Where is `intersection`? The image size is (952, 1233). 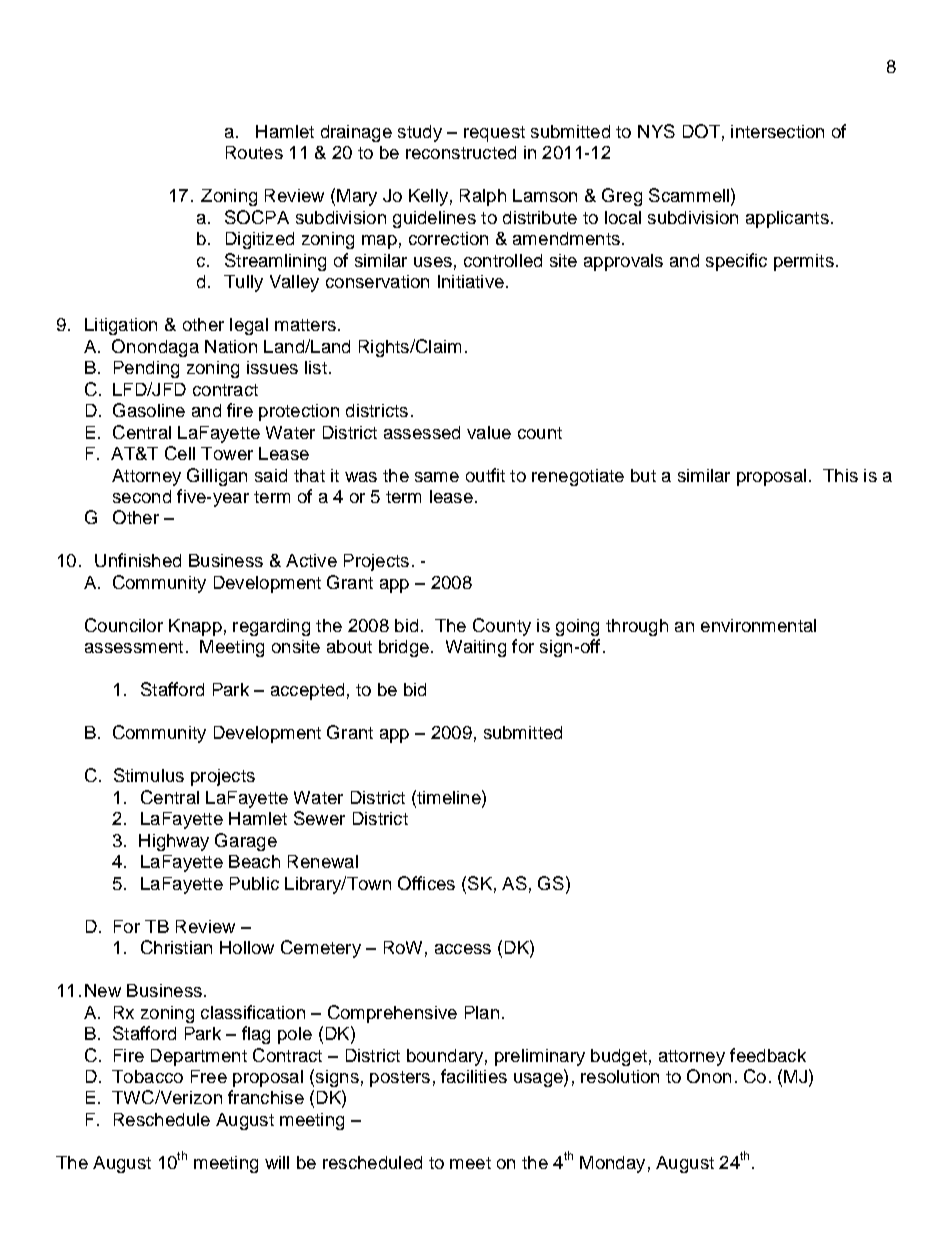 intersection is located at coordinates (777, 131).
